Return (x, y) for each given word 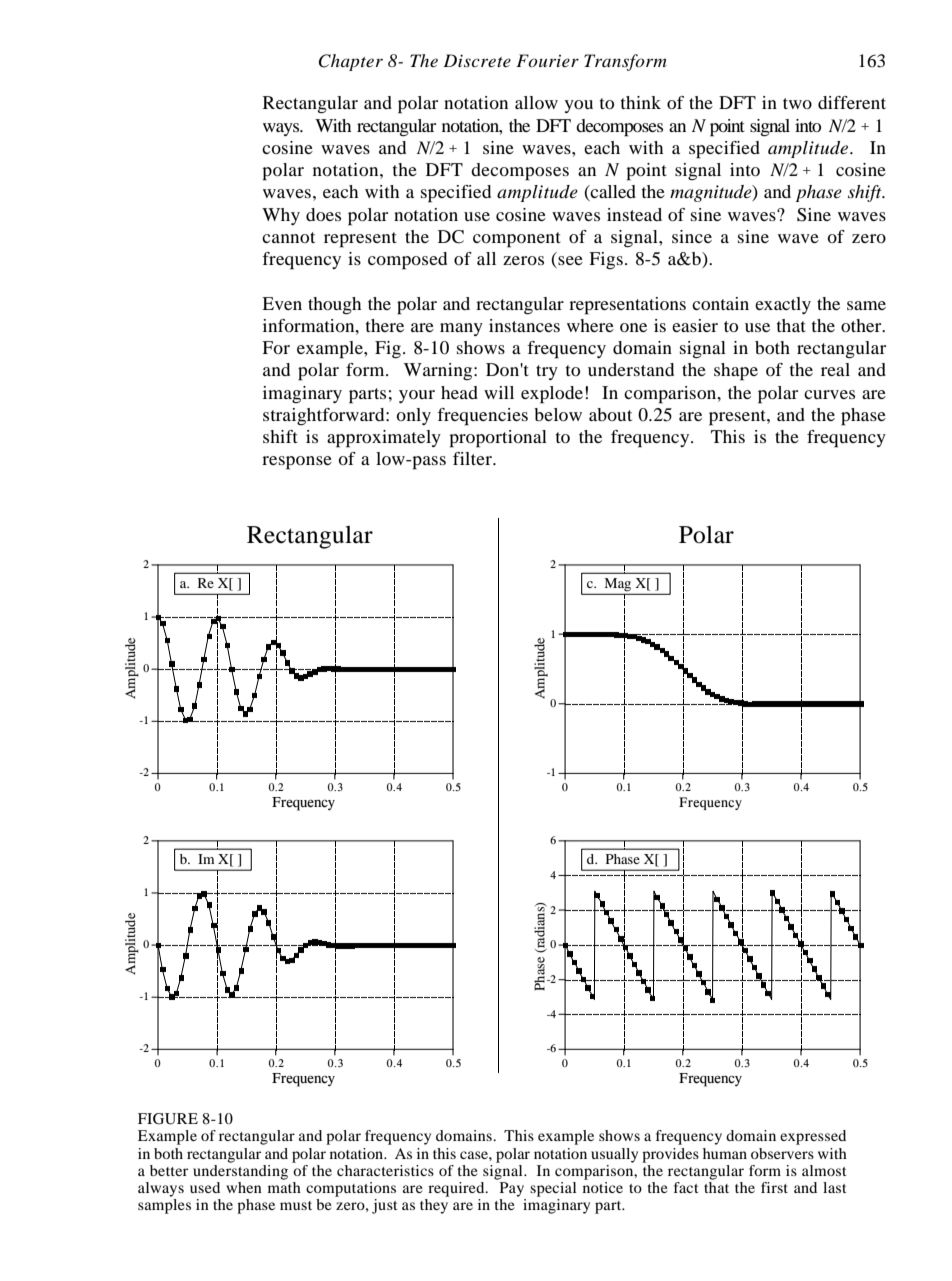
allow (536, 102)
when (244, 1187)
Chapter (350, 62)
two (797, 103)
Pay (512, 1189)
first (774, 1187)
